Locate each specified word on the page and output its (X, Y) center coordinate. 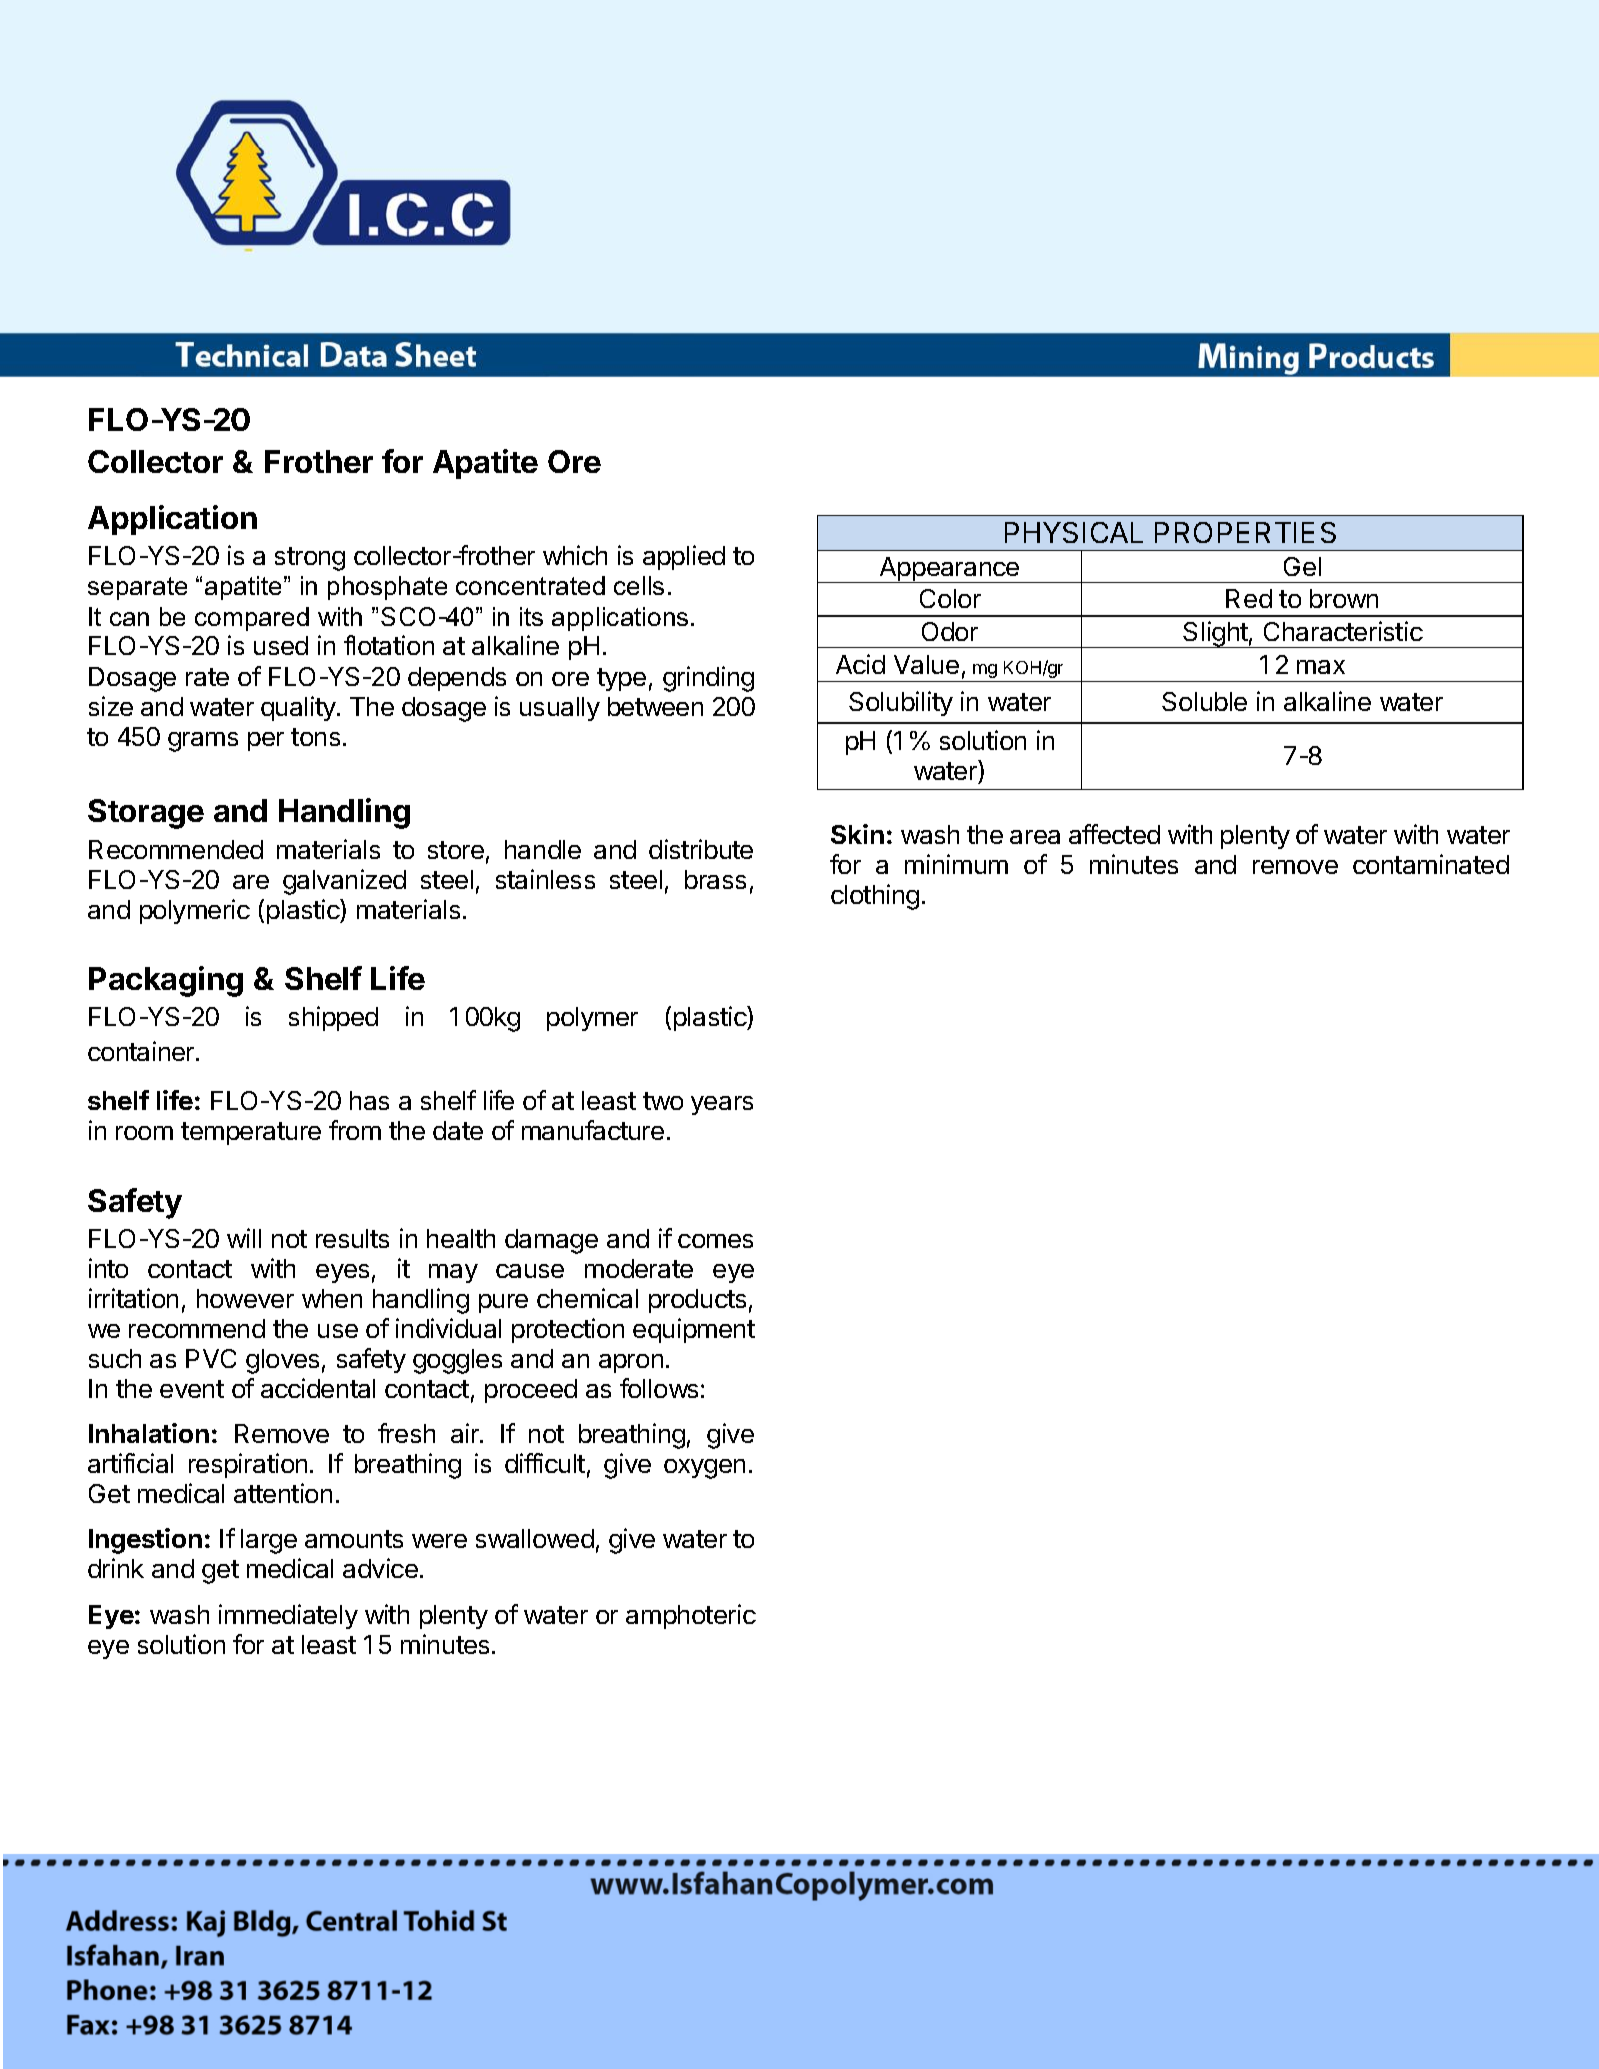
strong (310, 559)
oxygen (704, 1469)
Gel (1302, 566)
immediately (288, 1616)
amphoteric (691, 1616)
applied (684, 557)
